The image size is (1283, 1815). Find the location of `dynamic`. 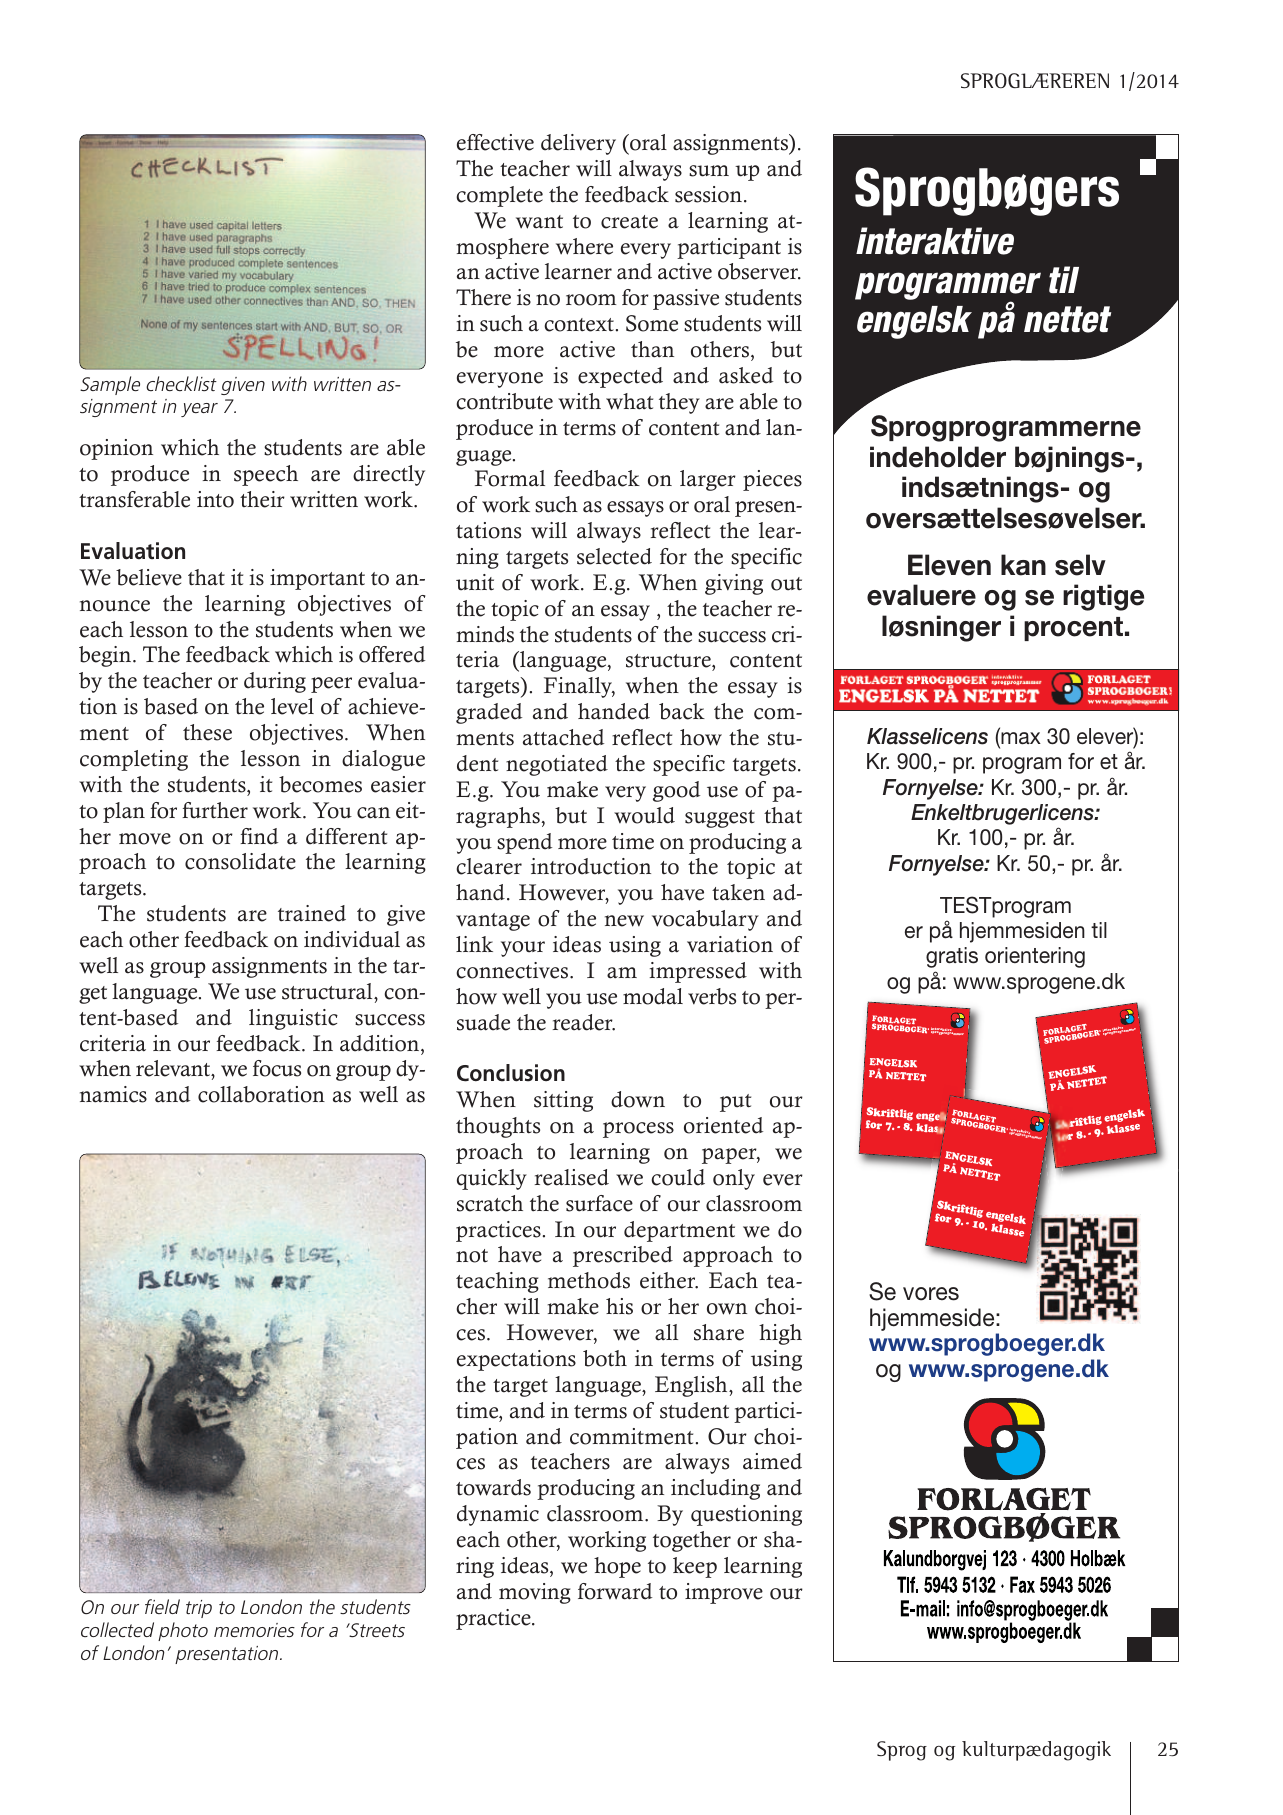

dynamic is located at coordinates (498, 1515).
